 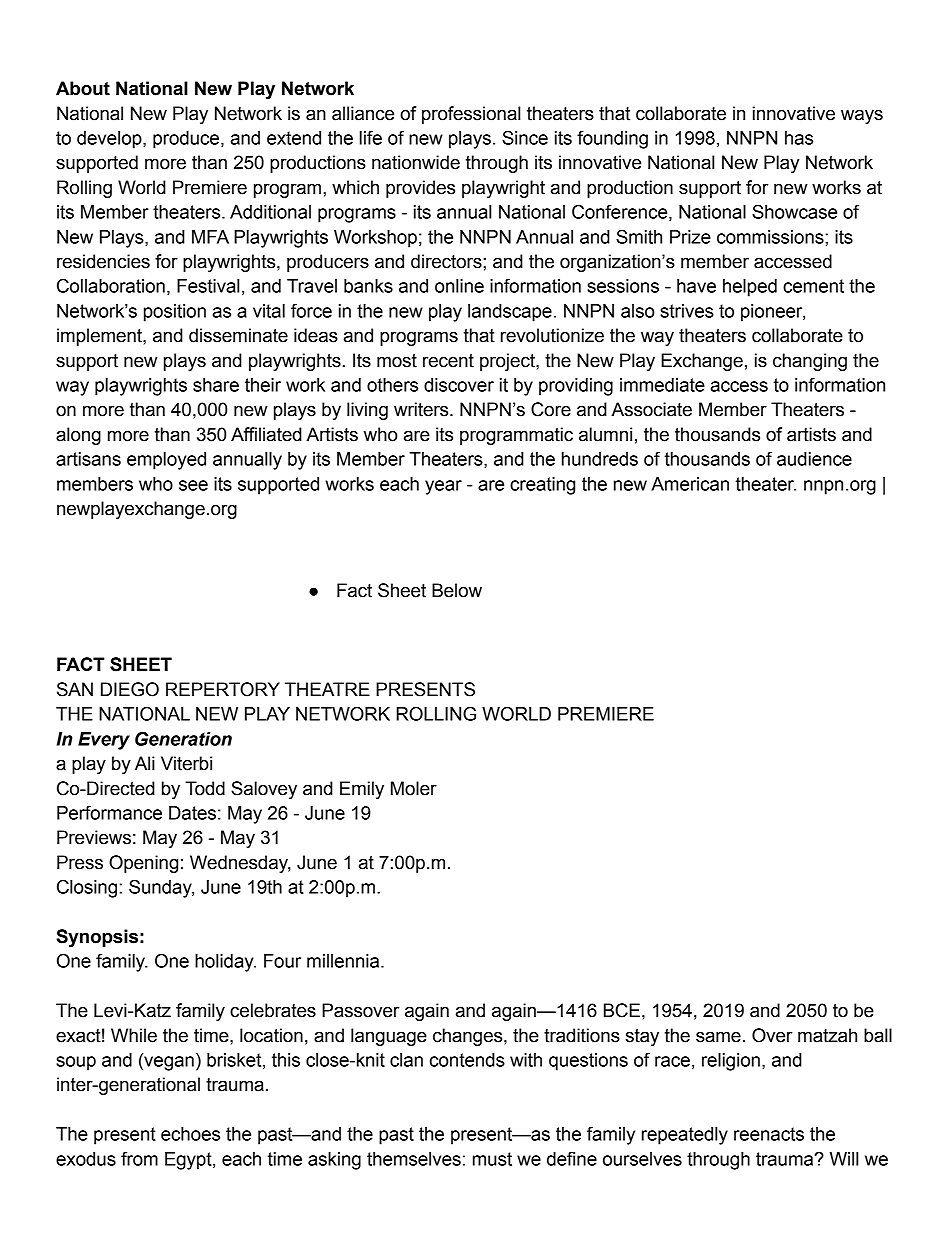 I want to click on see, so click(x=193, y=485).
